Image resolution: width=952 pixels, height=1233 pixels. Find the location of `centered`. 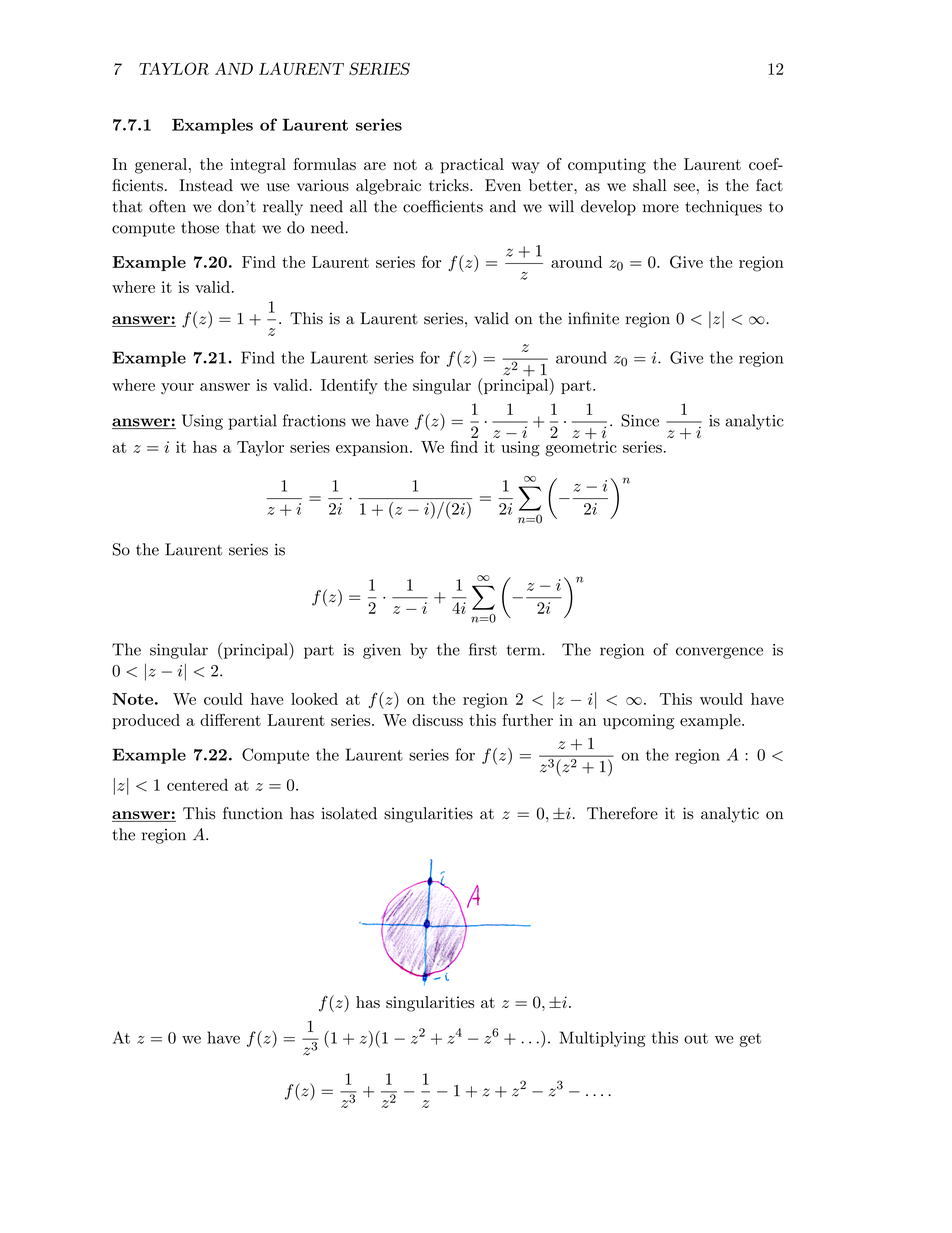

centered is located at coordinates (197, 785).
